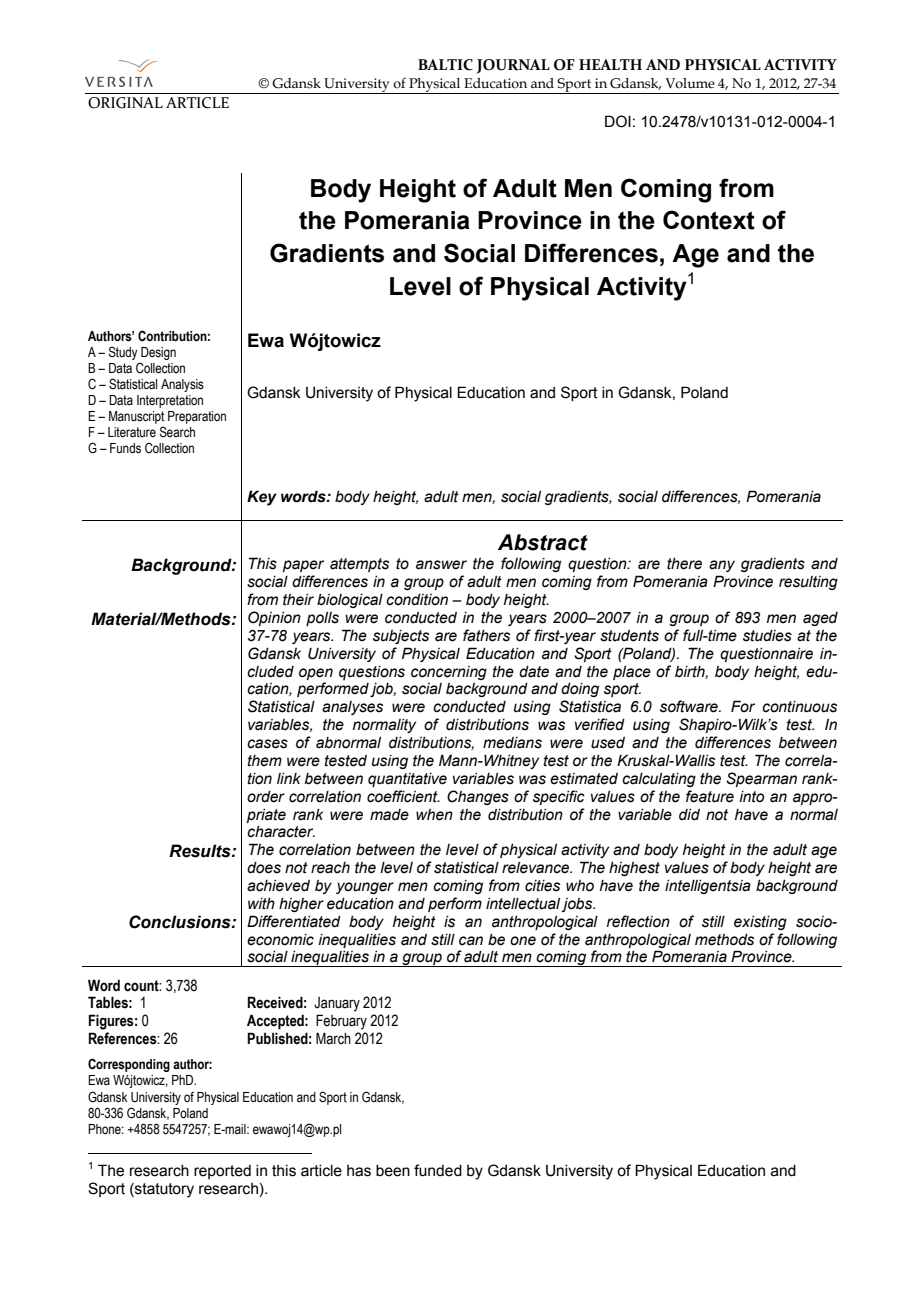  Describe the element at coordinates (438, 1170) in the screenshot. I see `funded` at that location.
